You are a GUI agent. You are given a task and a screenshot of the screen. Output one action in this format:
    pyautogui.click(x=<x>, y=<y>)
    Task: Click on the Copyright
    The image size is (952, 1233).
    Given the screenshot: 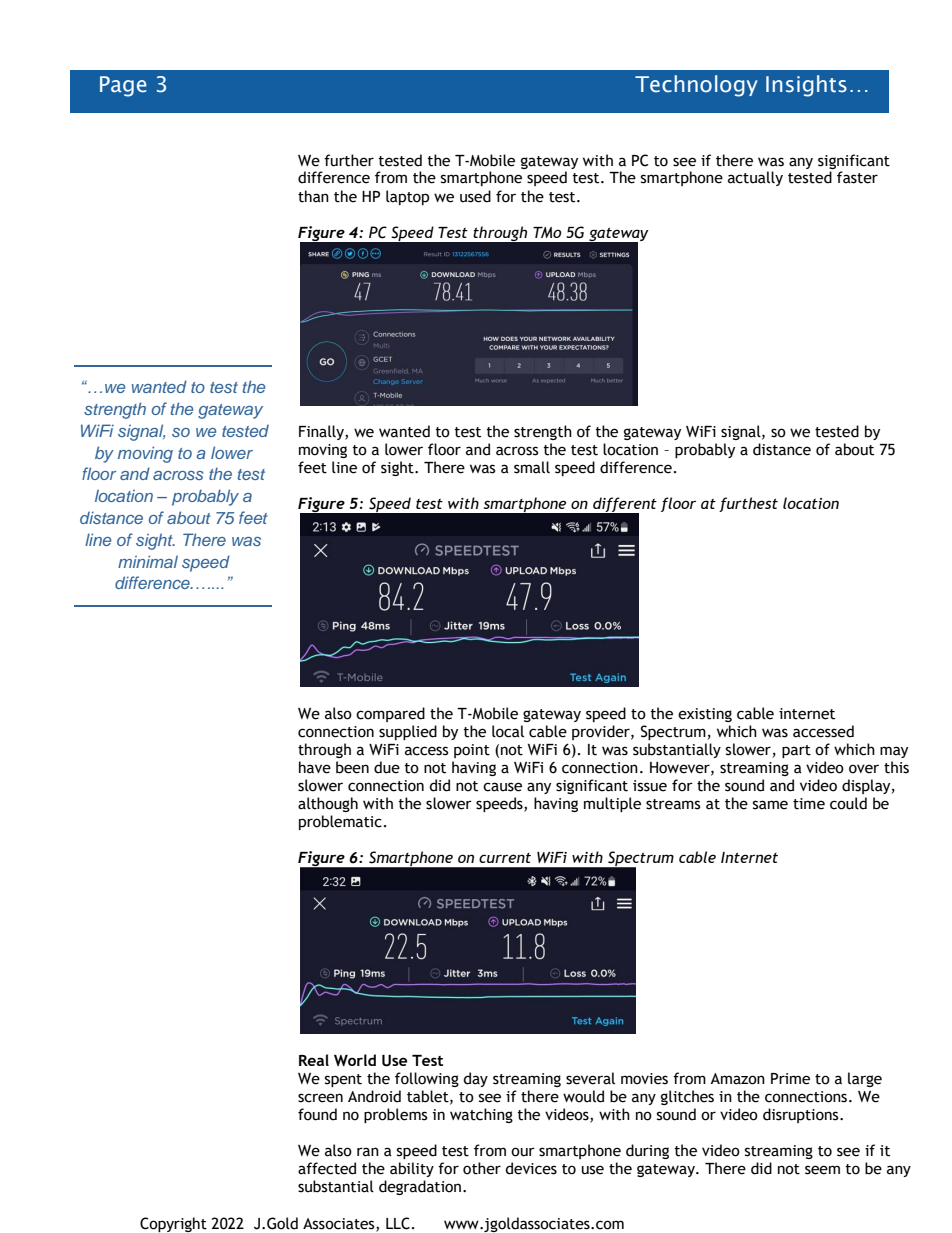 What is the action you would take?
    pyautogui.click(x=173, y=1224)
